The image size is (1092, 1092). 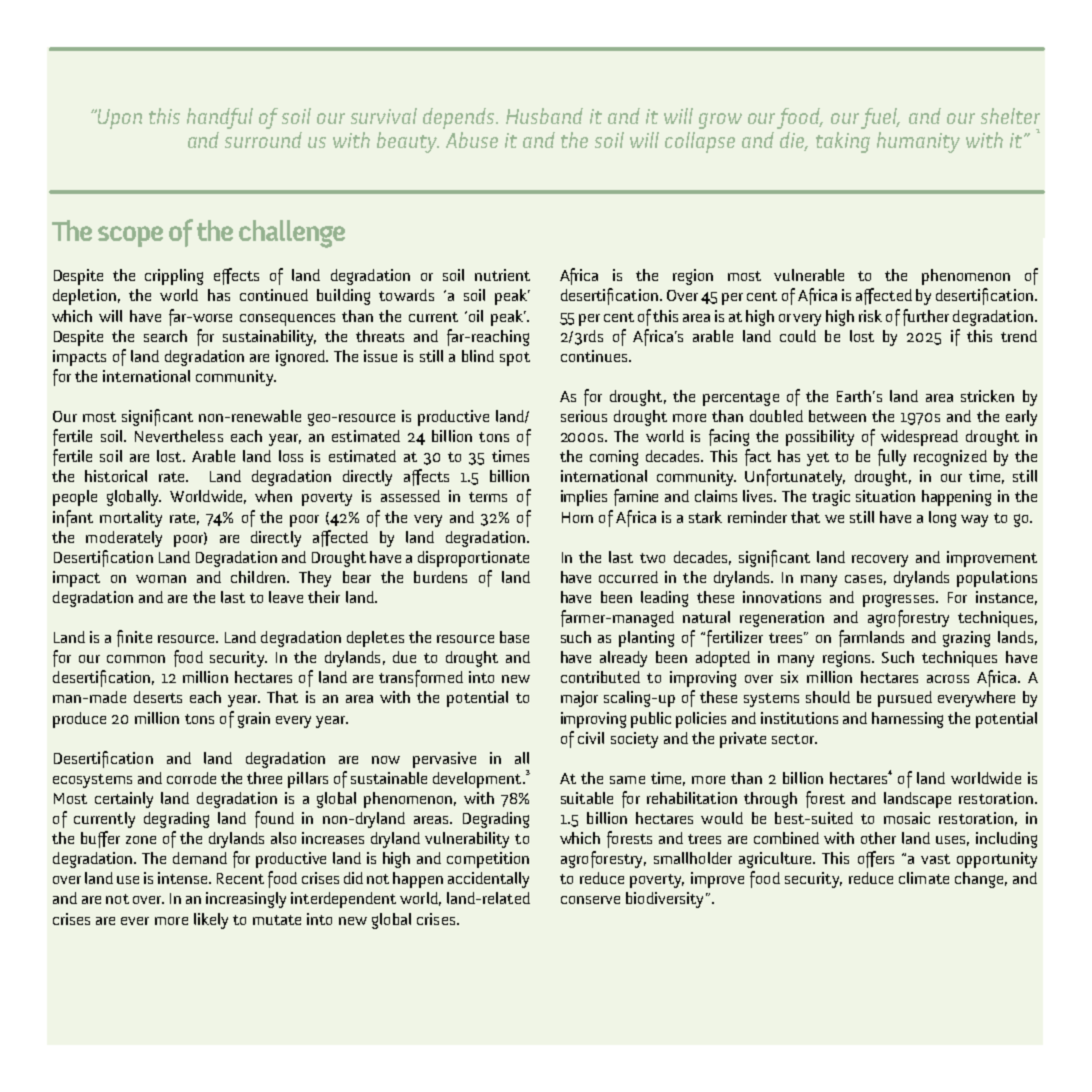 I want to click on mortality, so click(x=131, y=519).
